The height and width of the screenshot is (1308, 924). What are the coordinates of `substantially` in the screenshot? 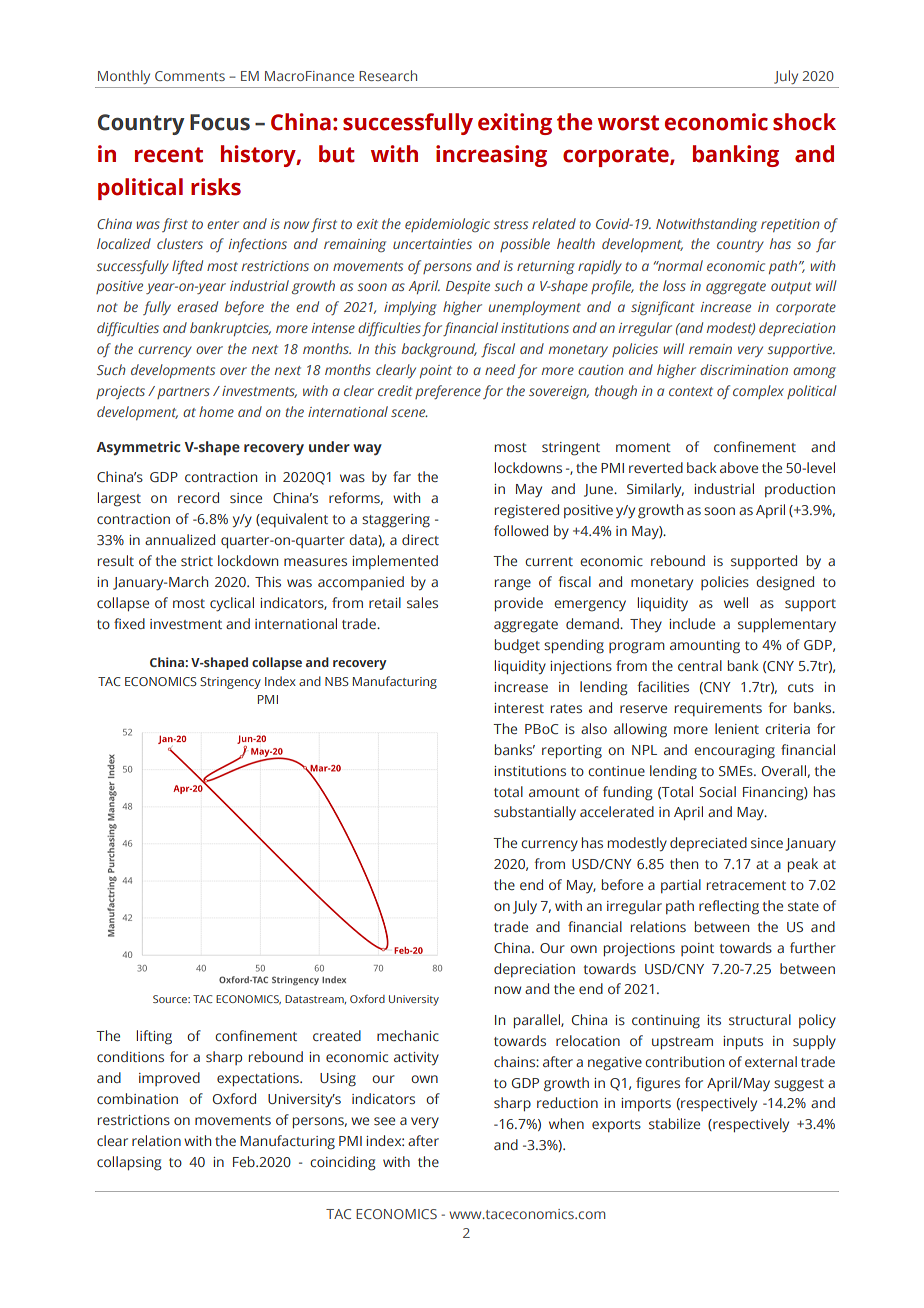 It's located at (535, 813).
